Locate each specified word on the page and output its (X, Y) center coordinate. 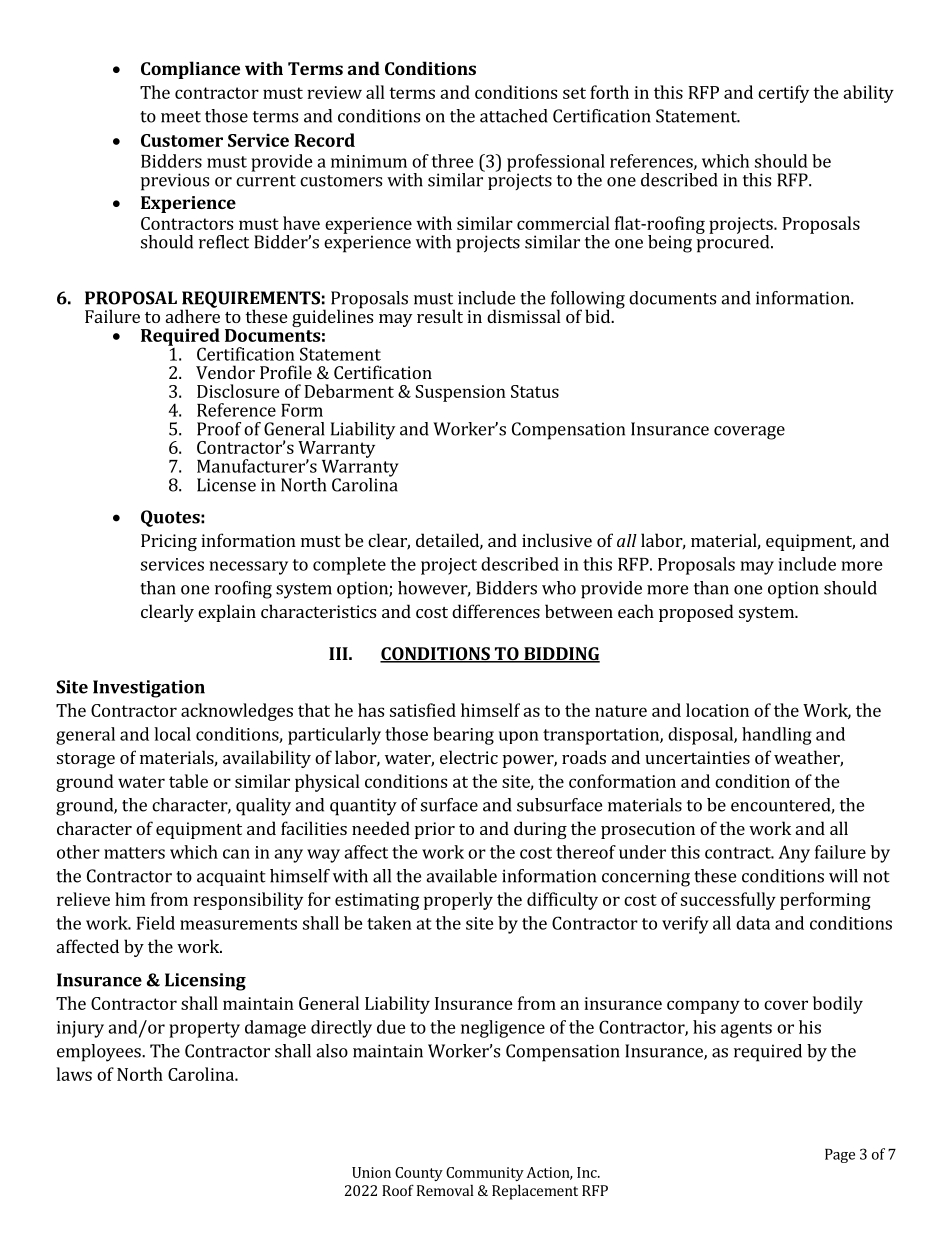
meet (181, 117)
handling (777, 736)
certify (783, 94)
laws (74, 1074)
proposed (696, 613)
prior (435, 830)
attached (514, 116)
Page (840, 1156)
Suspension (460, 393)
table (188, 781)
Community (485, 1174)
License (226, 485)
